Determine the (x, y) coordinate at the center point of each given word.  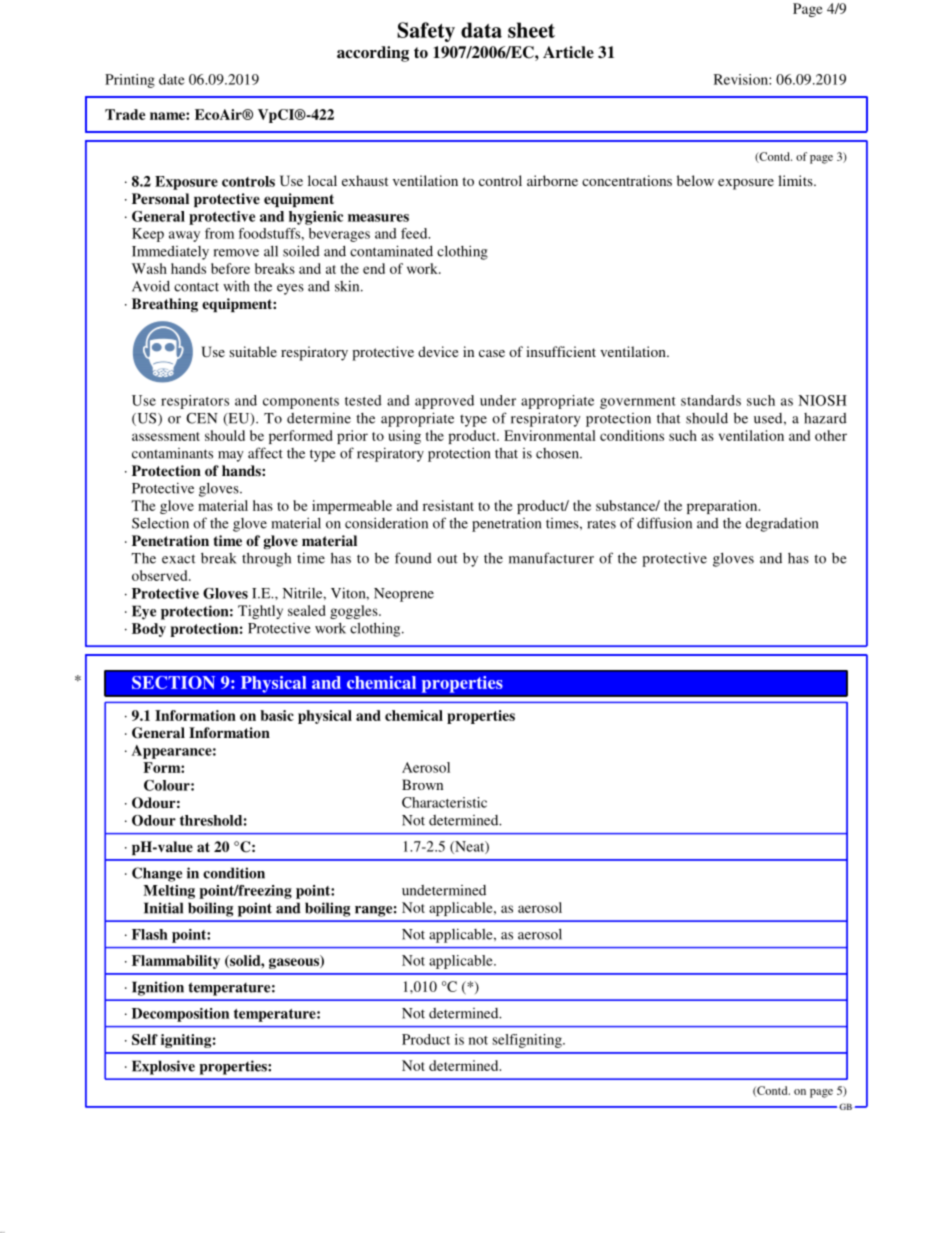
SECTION (173, 682)
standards (711, 400)
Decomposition (180, 1015)
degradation (782, 525)
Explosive (163, 1067)
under (498, 400)
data (481, 30)
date (172, 79)
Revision (742, 79)
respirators (195, 402)
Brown (422, 784)
